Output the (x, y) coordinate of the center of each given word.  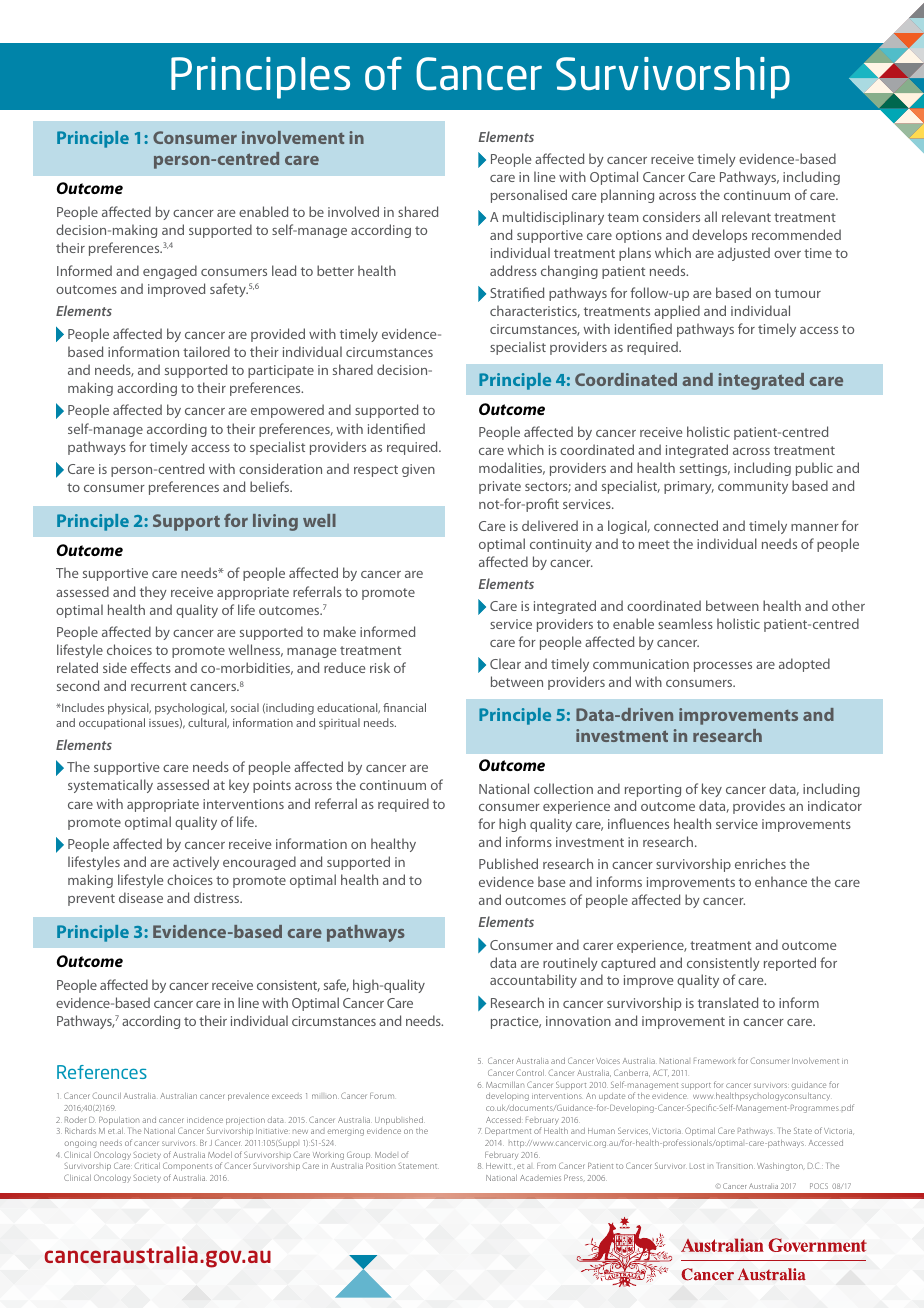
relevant (746, 216)
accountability (533, 981)
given (418, 470)
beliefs (271, 486)
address (513, 270)
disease (141, 897)
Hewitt (499, 1166)
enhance (781, 881)
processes (723, 667)
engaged (170, 272)
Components (187, 1166)
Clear (505, 663)
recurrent (159, 686)
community (753, 487)
